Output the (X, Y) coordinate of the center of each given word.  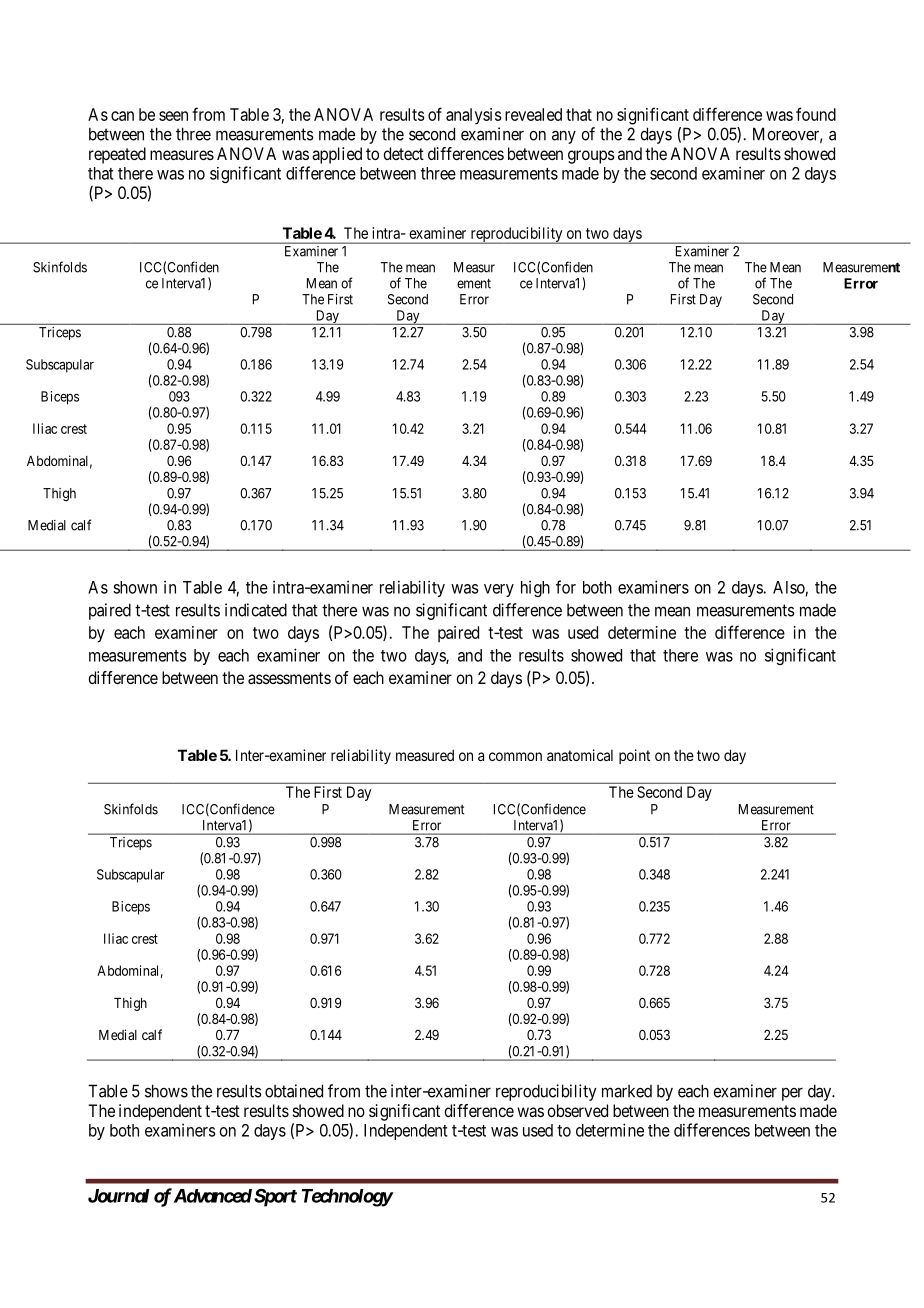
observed (577, 1110)
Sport (275, 1197)
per (792, 1094)
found (816, 114)
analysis (474, 116)
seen (173, 116)
